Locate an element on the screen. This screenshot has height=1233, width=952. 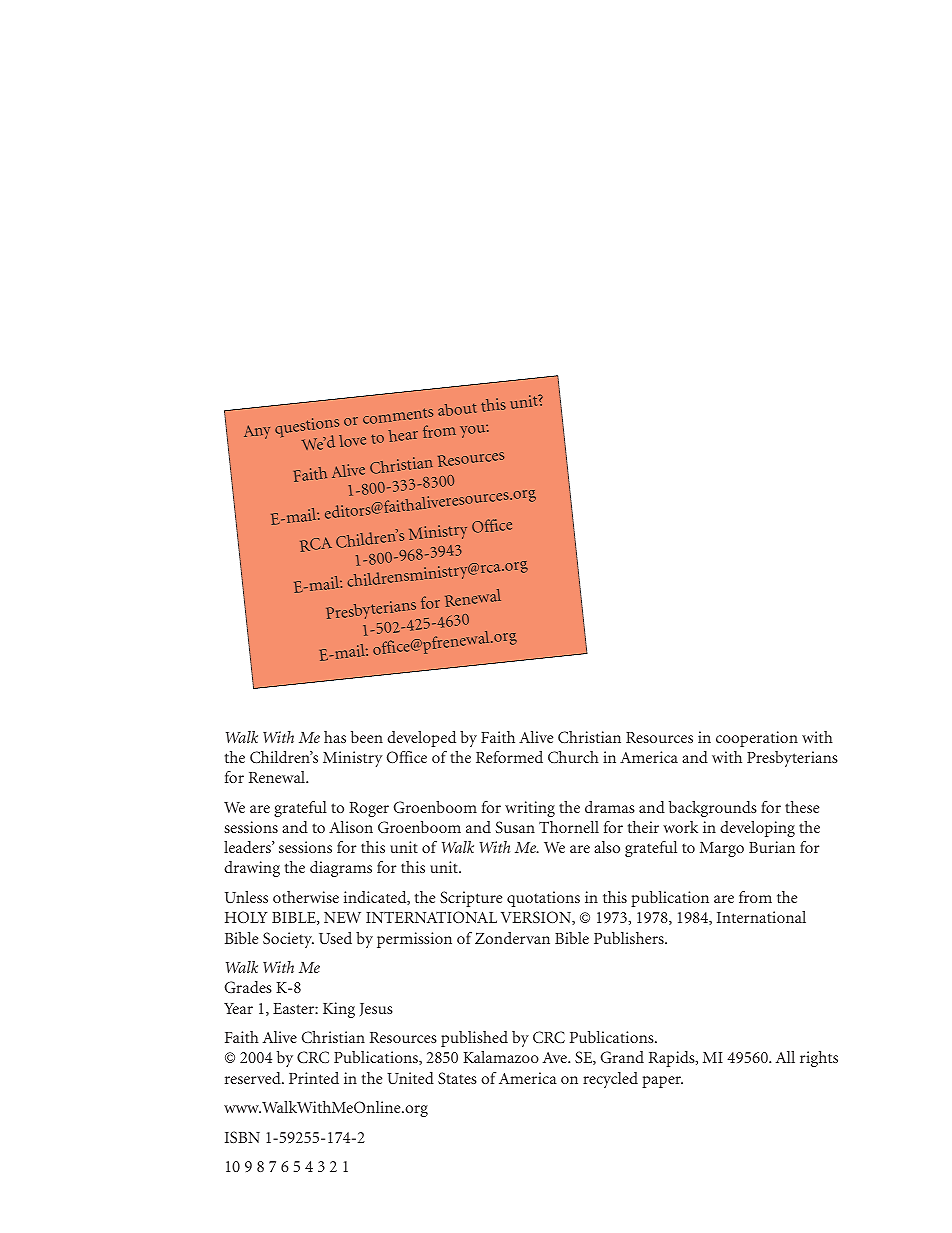
has is located at coordinates (335, 737).
